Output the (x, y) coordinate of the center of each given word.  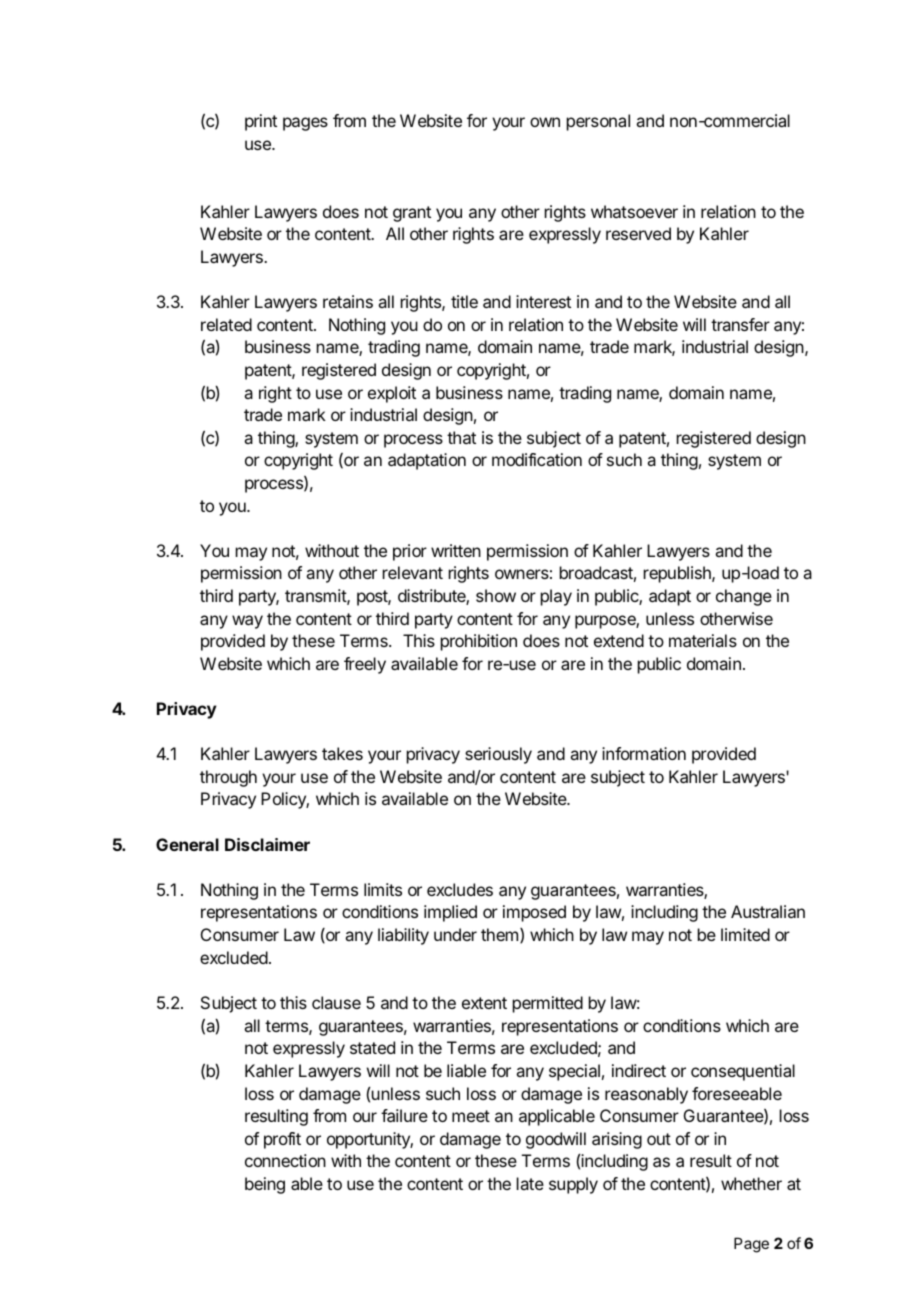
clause (336, 1002)
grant (412, 214)
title (464, 301)
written (456, 550)
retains (348, 301)
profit (282, 1140)
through (228, 778)
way (247, 622)
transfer (740, 324)
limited (745, 934)
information (644, 753)
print (261, 122)
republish (678, 574)
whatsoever (634, 211)
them (499, 934)
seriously (498, 755)
